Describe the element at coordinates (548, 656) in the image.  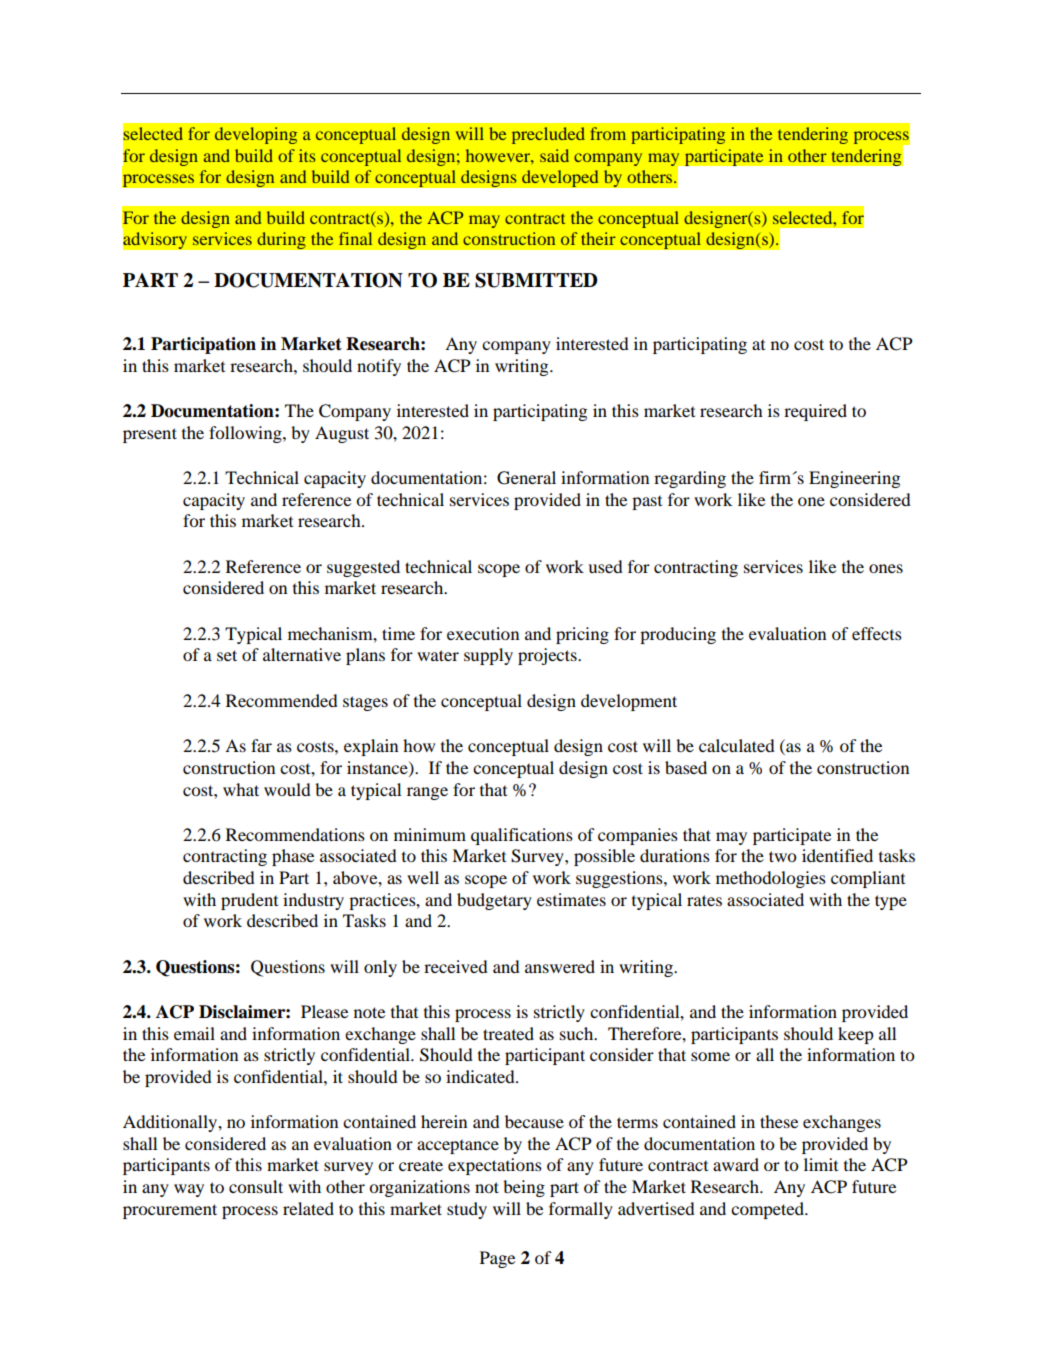
I see `projects` at that location.
